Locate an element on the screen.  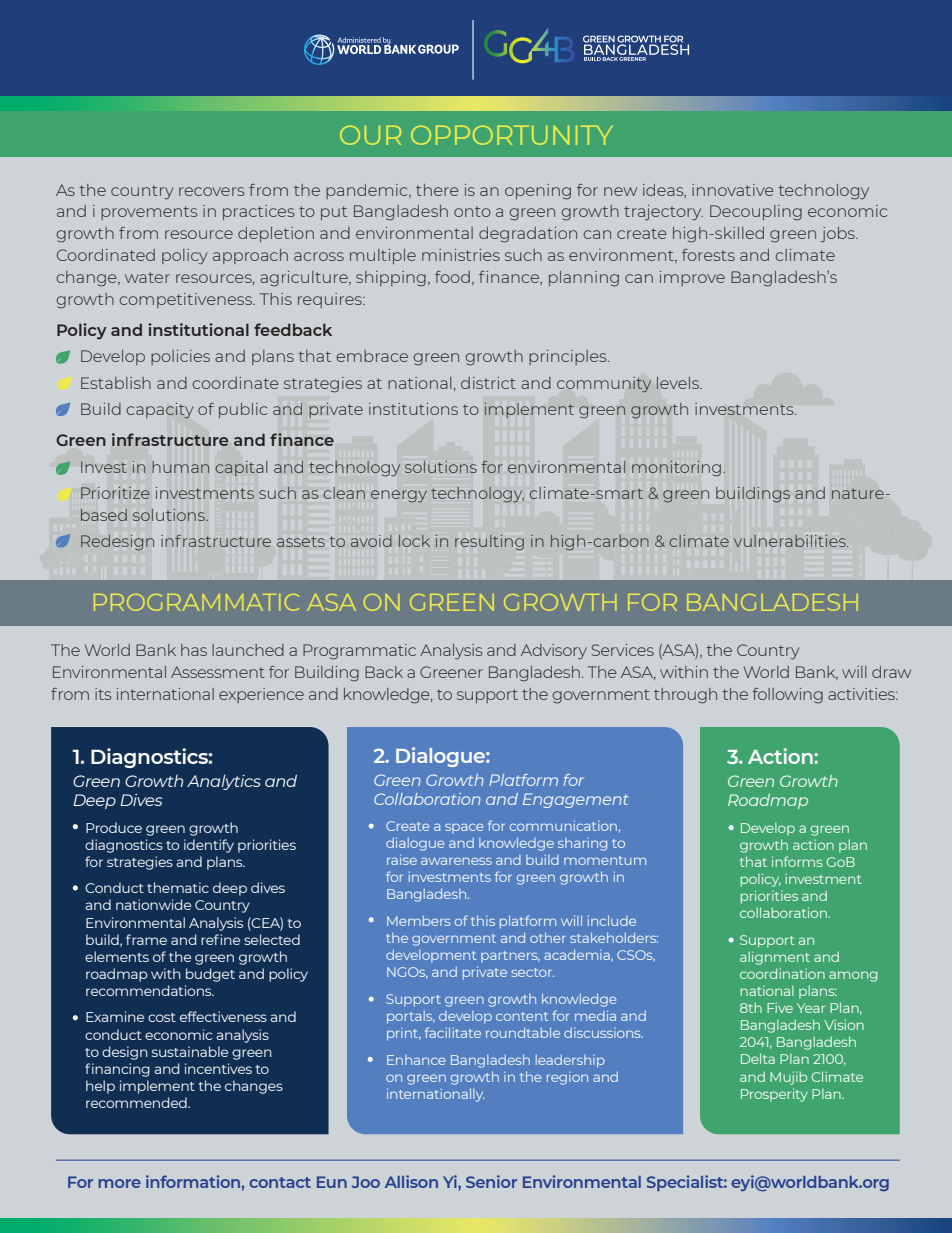
capacity is located at coordinates (160, 411).
